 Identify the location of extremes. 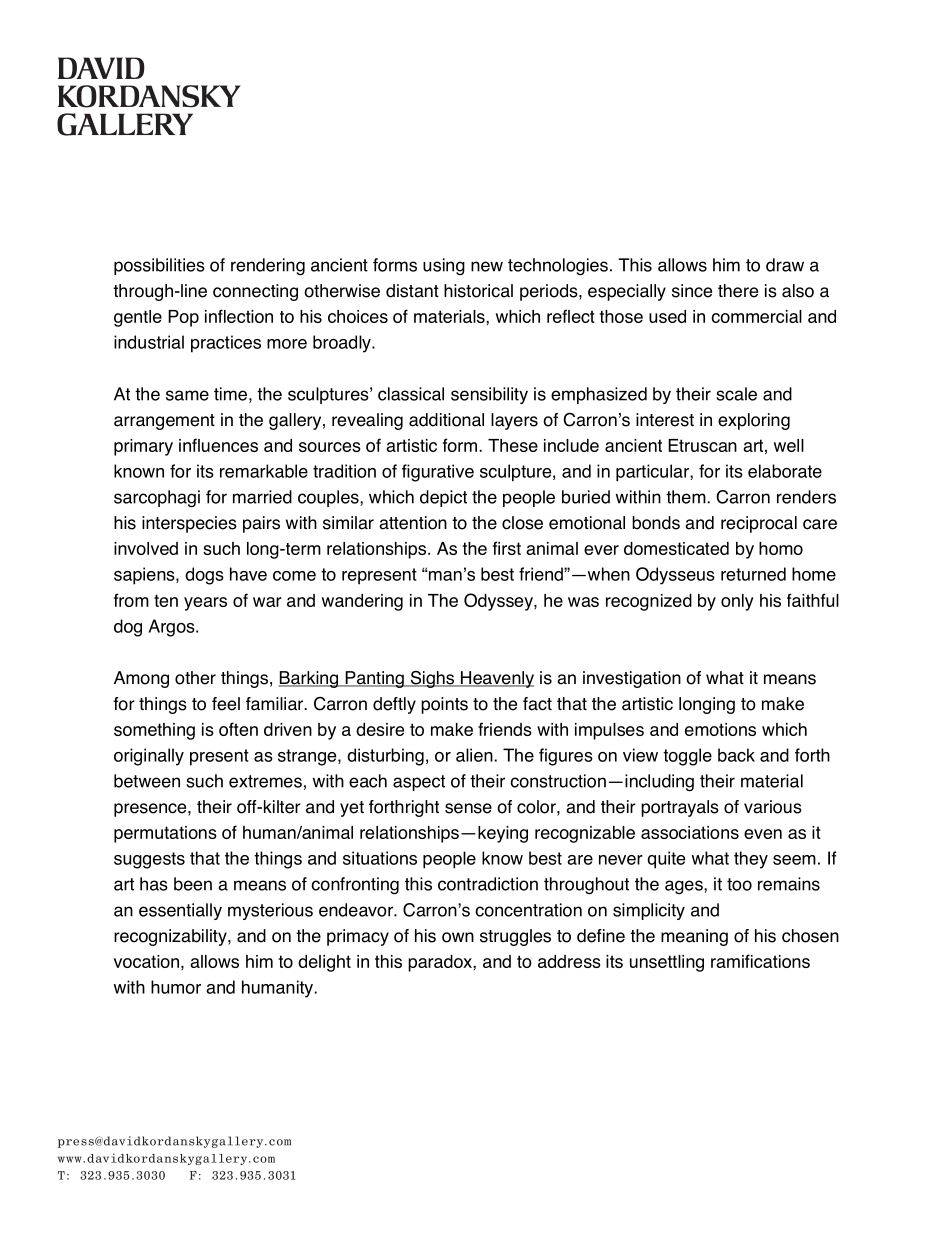
(265, 781).
